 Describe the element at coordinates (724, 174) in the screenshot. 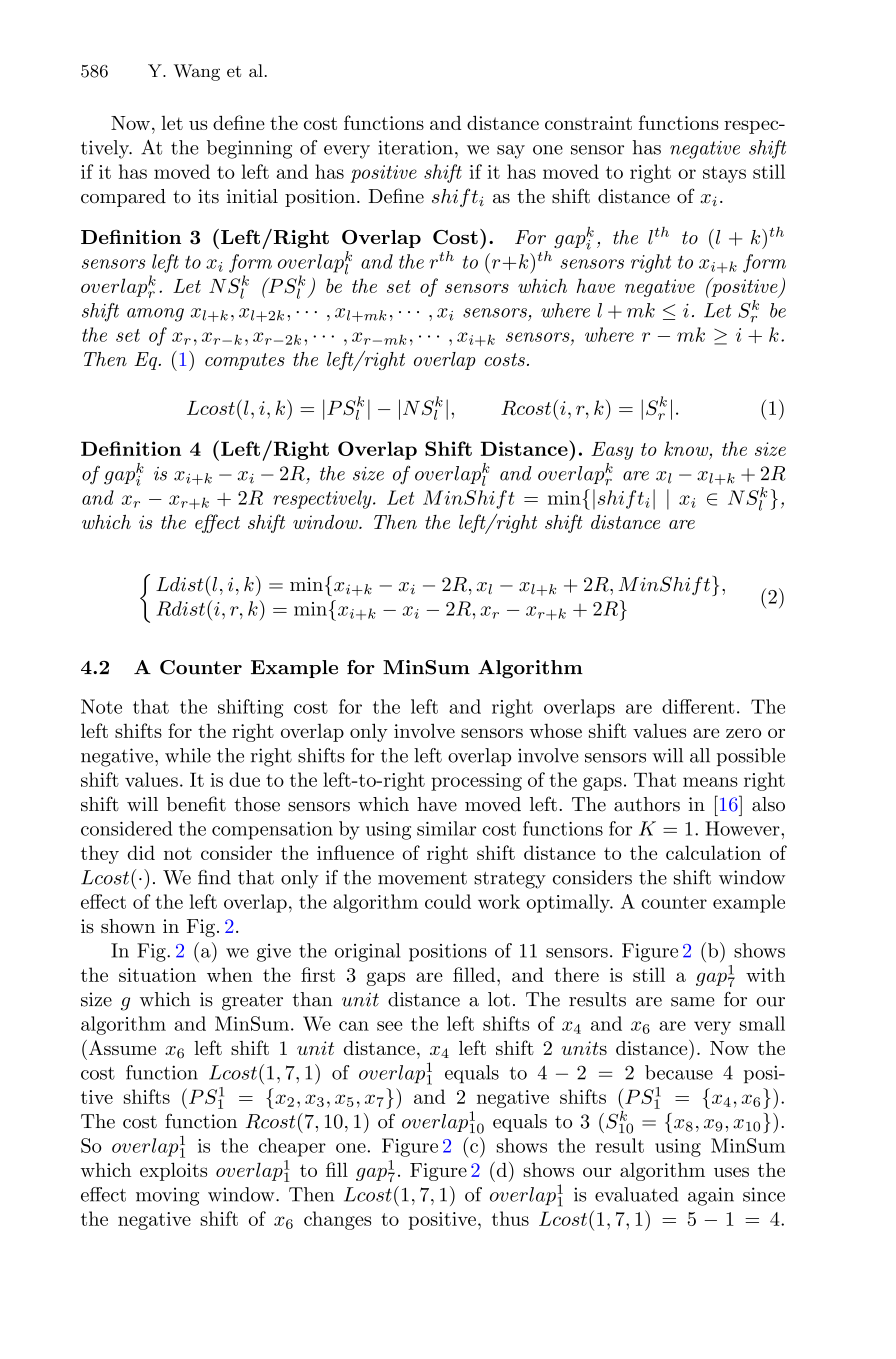

I see `stays` at that location.
